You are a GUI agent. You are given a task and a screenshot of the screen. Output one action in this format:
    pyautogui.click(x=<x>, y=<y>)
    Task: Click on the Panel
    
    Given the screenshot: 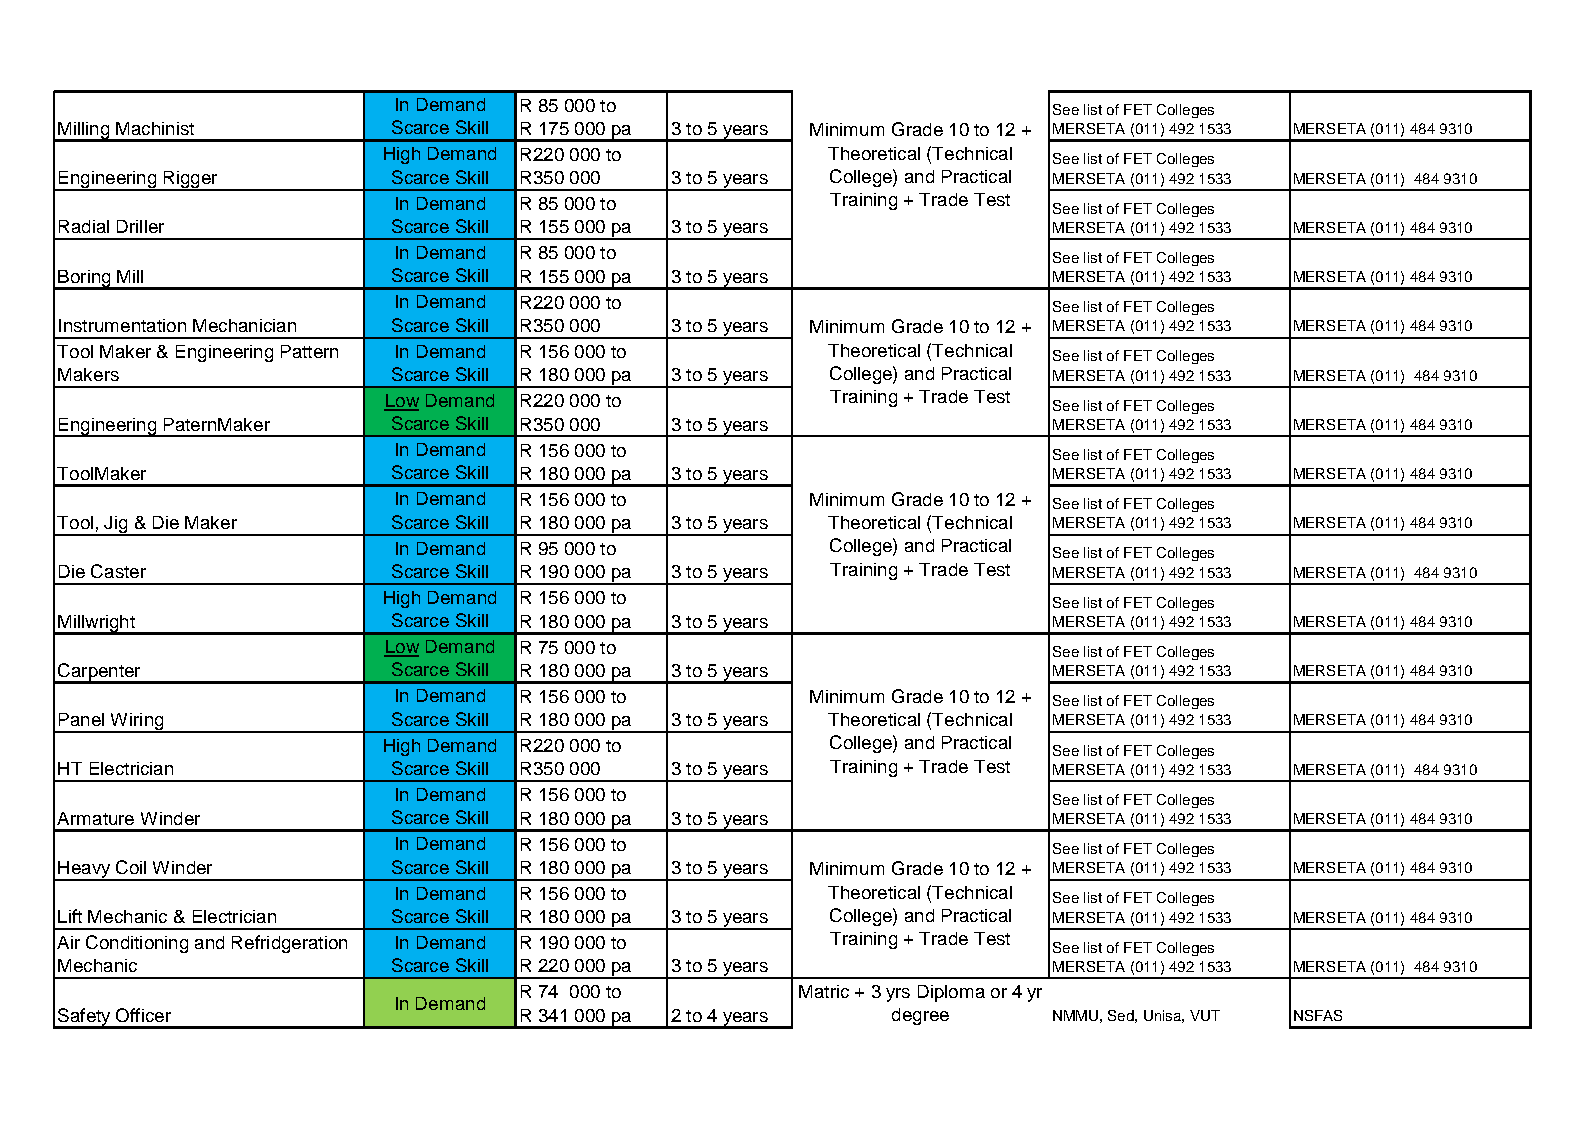 What is the action you would take?
    pyautogui.click(x=81, y=719)
